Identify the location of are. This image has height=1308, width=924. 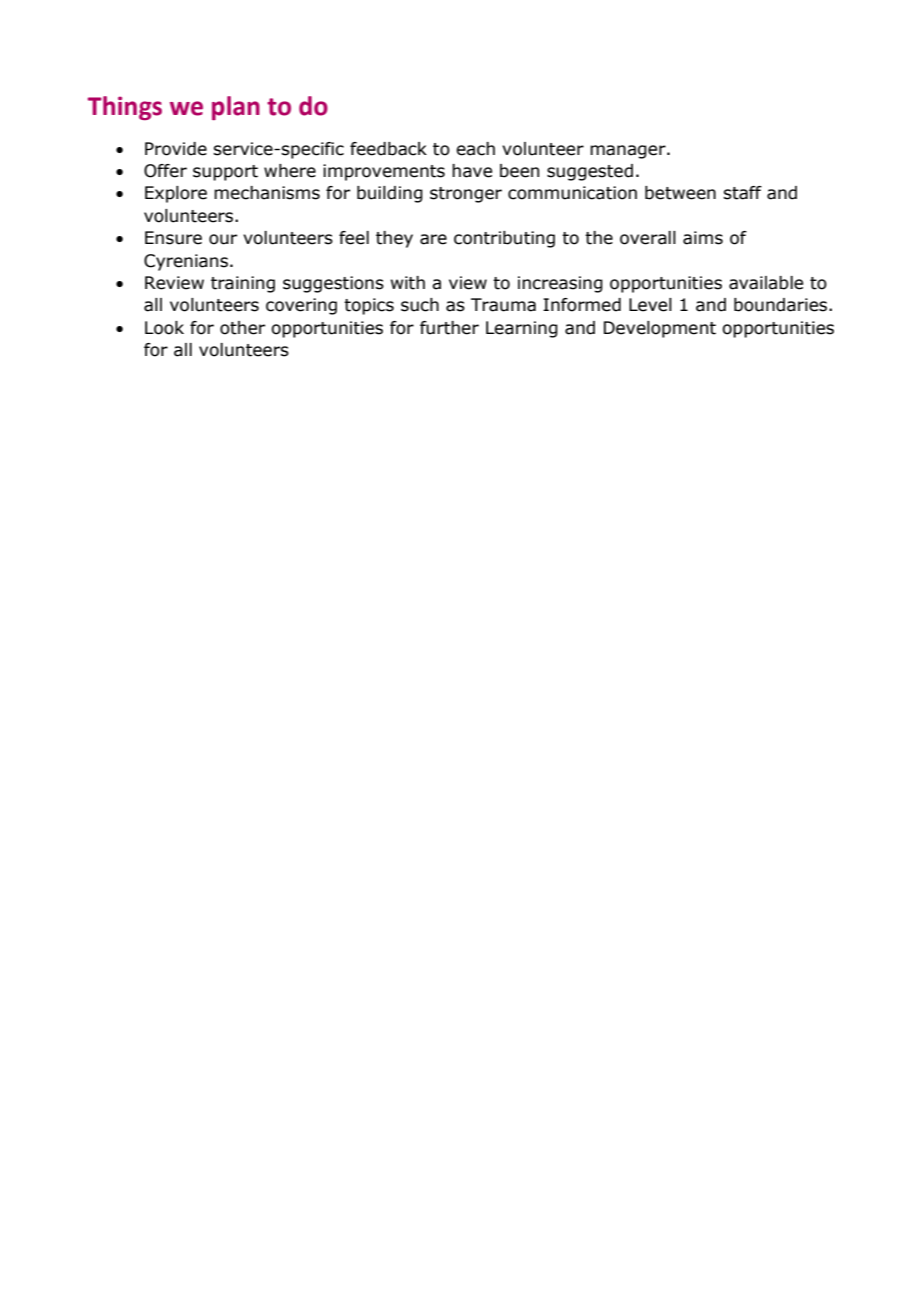
(433, 239).
